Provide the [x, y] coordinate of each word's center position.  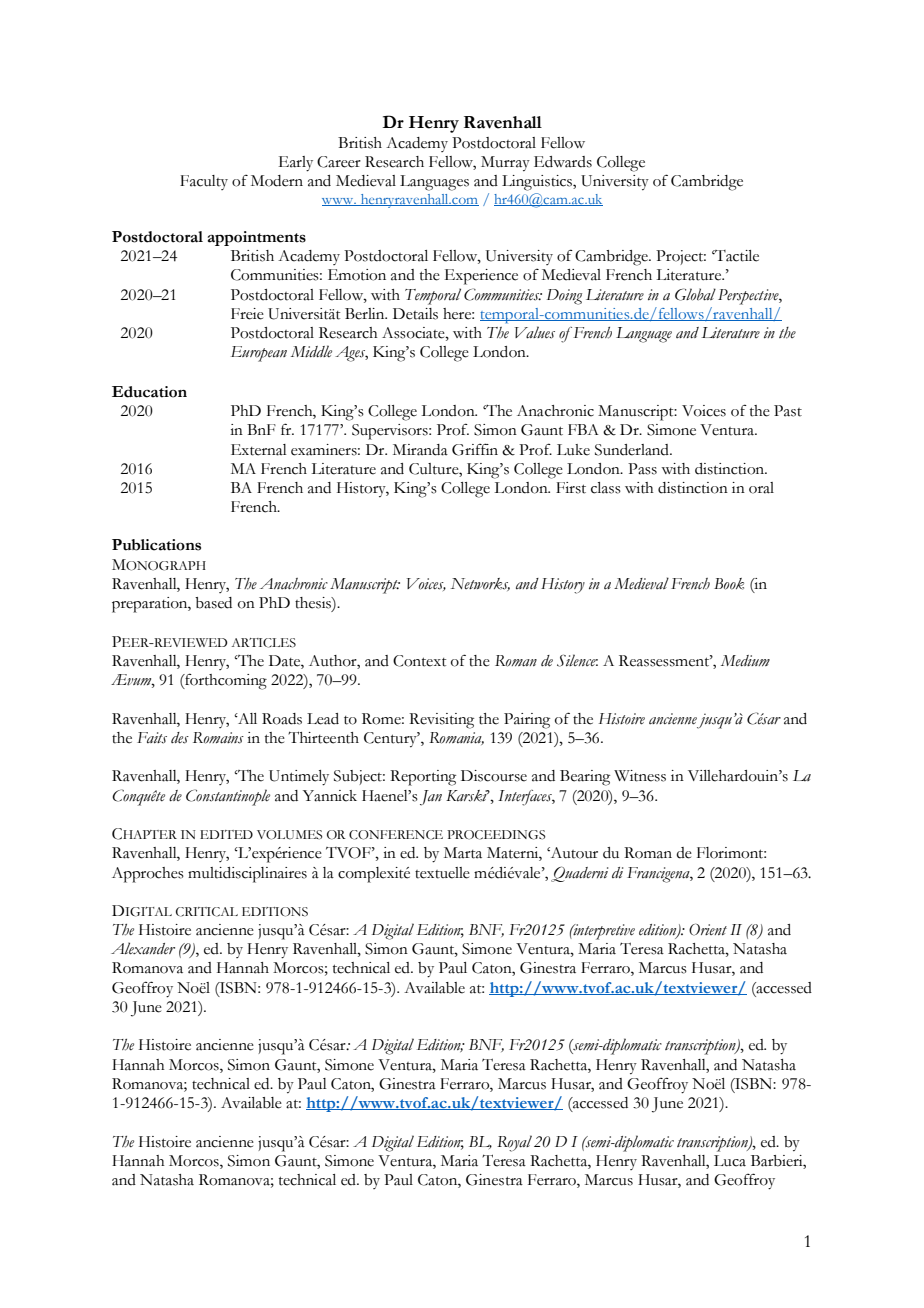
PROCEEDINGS [496, 835]
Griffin [475, 449]
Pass [642, 469]
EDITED [226, 834]
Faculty [204, 182]
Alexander [143, 948]
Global [695, 294]
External [259, 450]
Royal [514, 1143]
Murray [505, 163]
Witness [640, 776]
